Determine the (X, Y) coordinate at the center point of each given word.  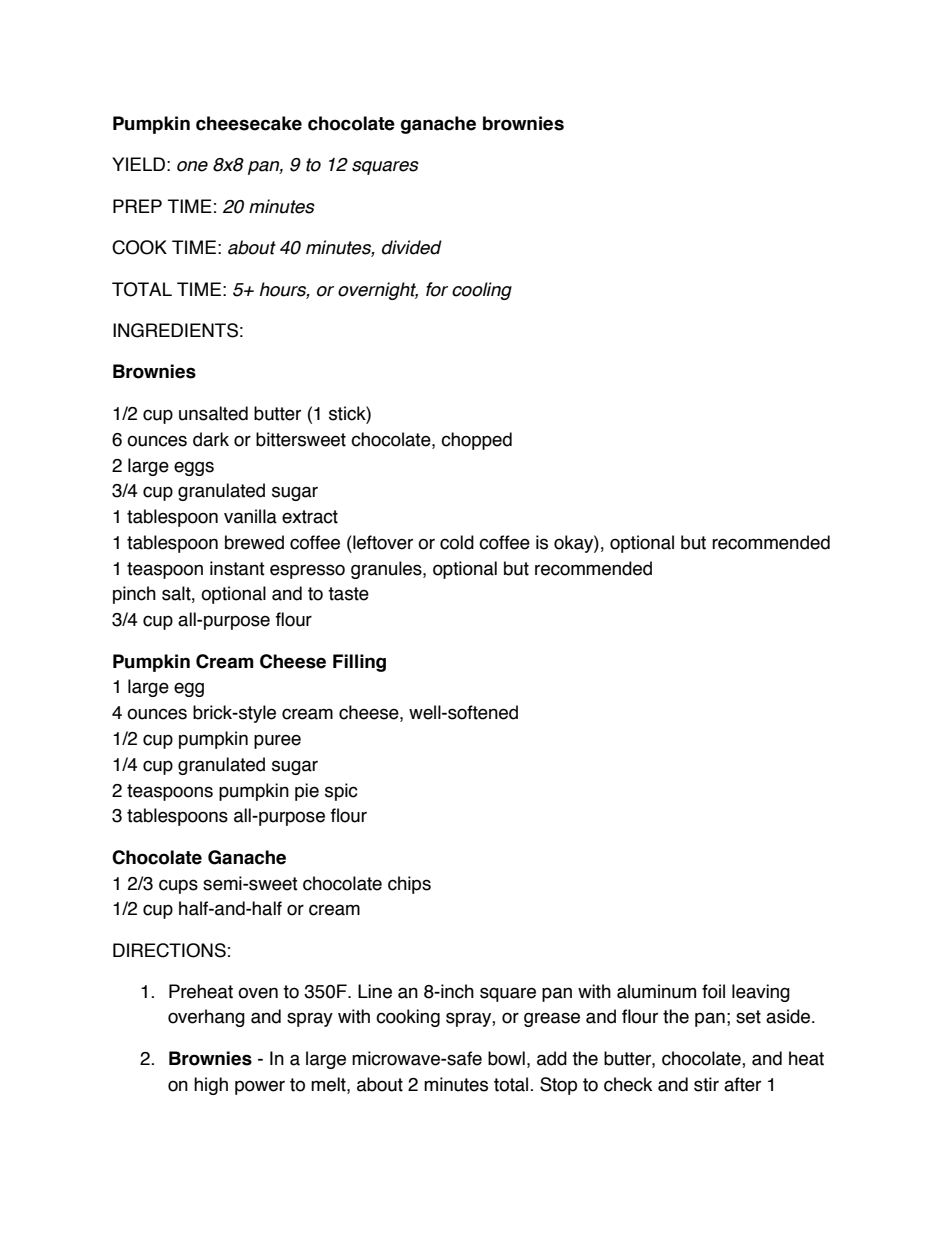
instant (237, 568)
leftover (382, 542)
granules (387, 570)
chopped (476, 441)
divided (412, 247)
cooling (482, 291)
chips (409, 885)
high (211, 1086)
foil (713, 991)
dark (211, 439)
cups (178, 886)
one (192, 166)
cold (457, 542)
